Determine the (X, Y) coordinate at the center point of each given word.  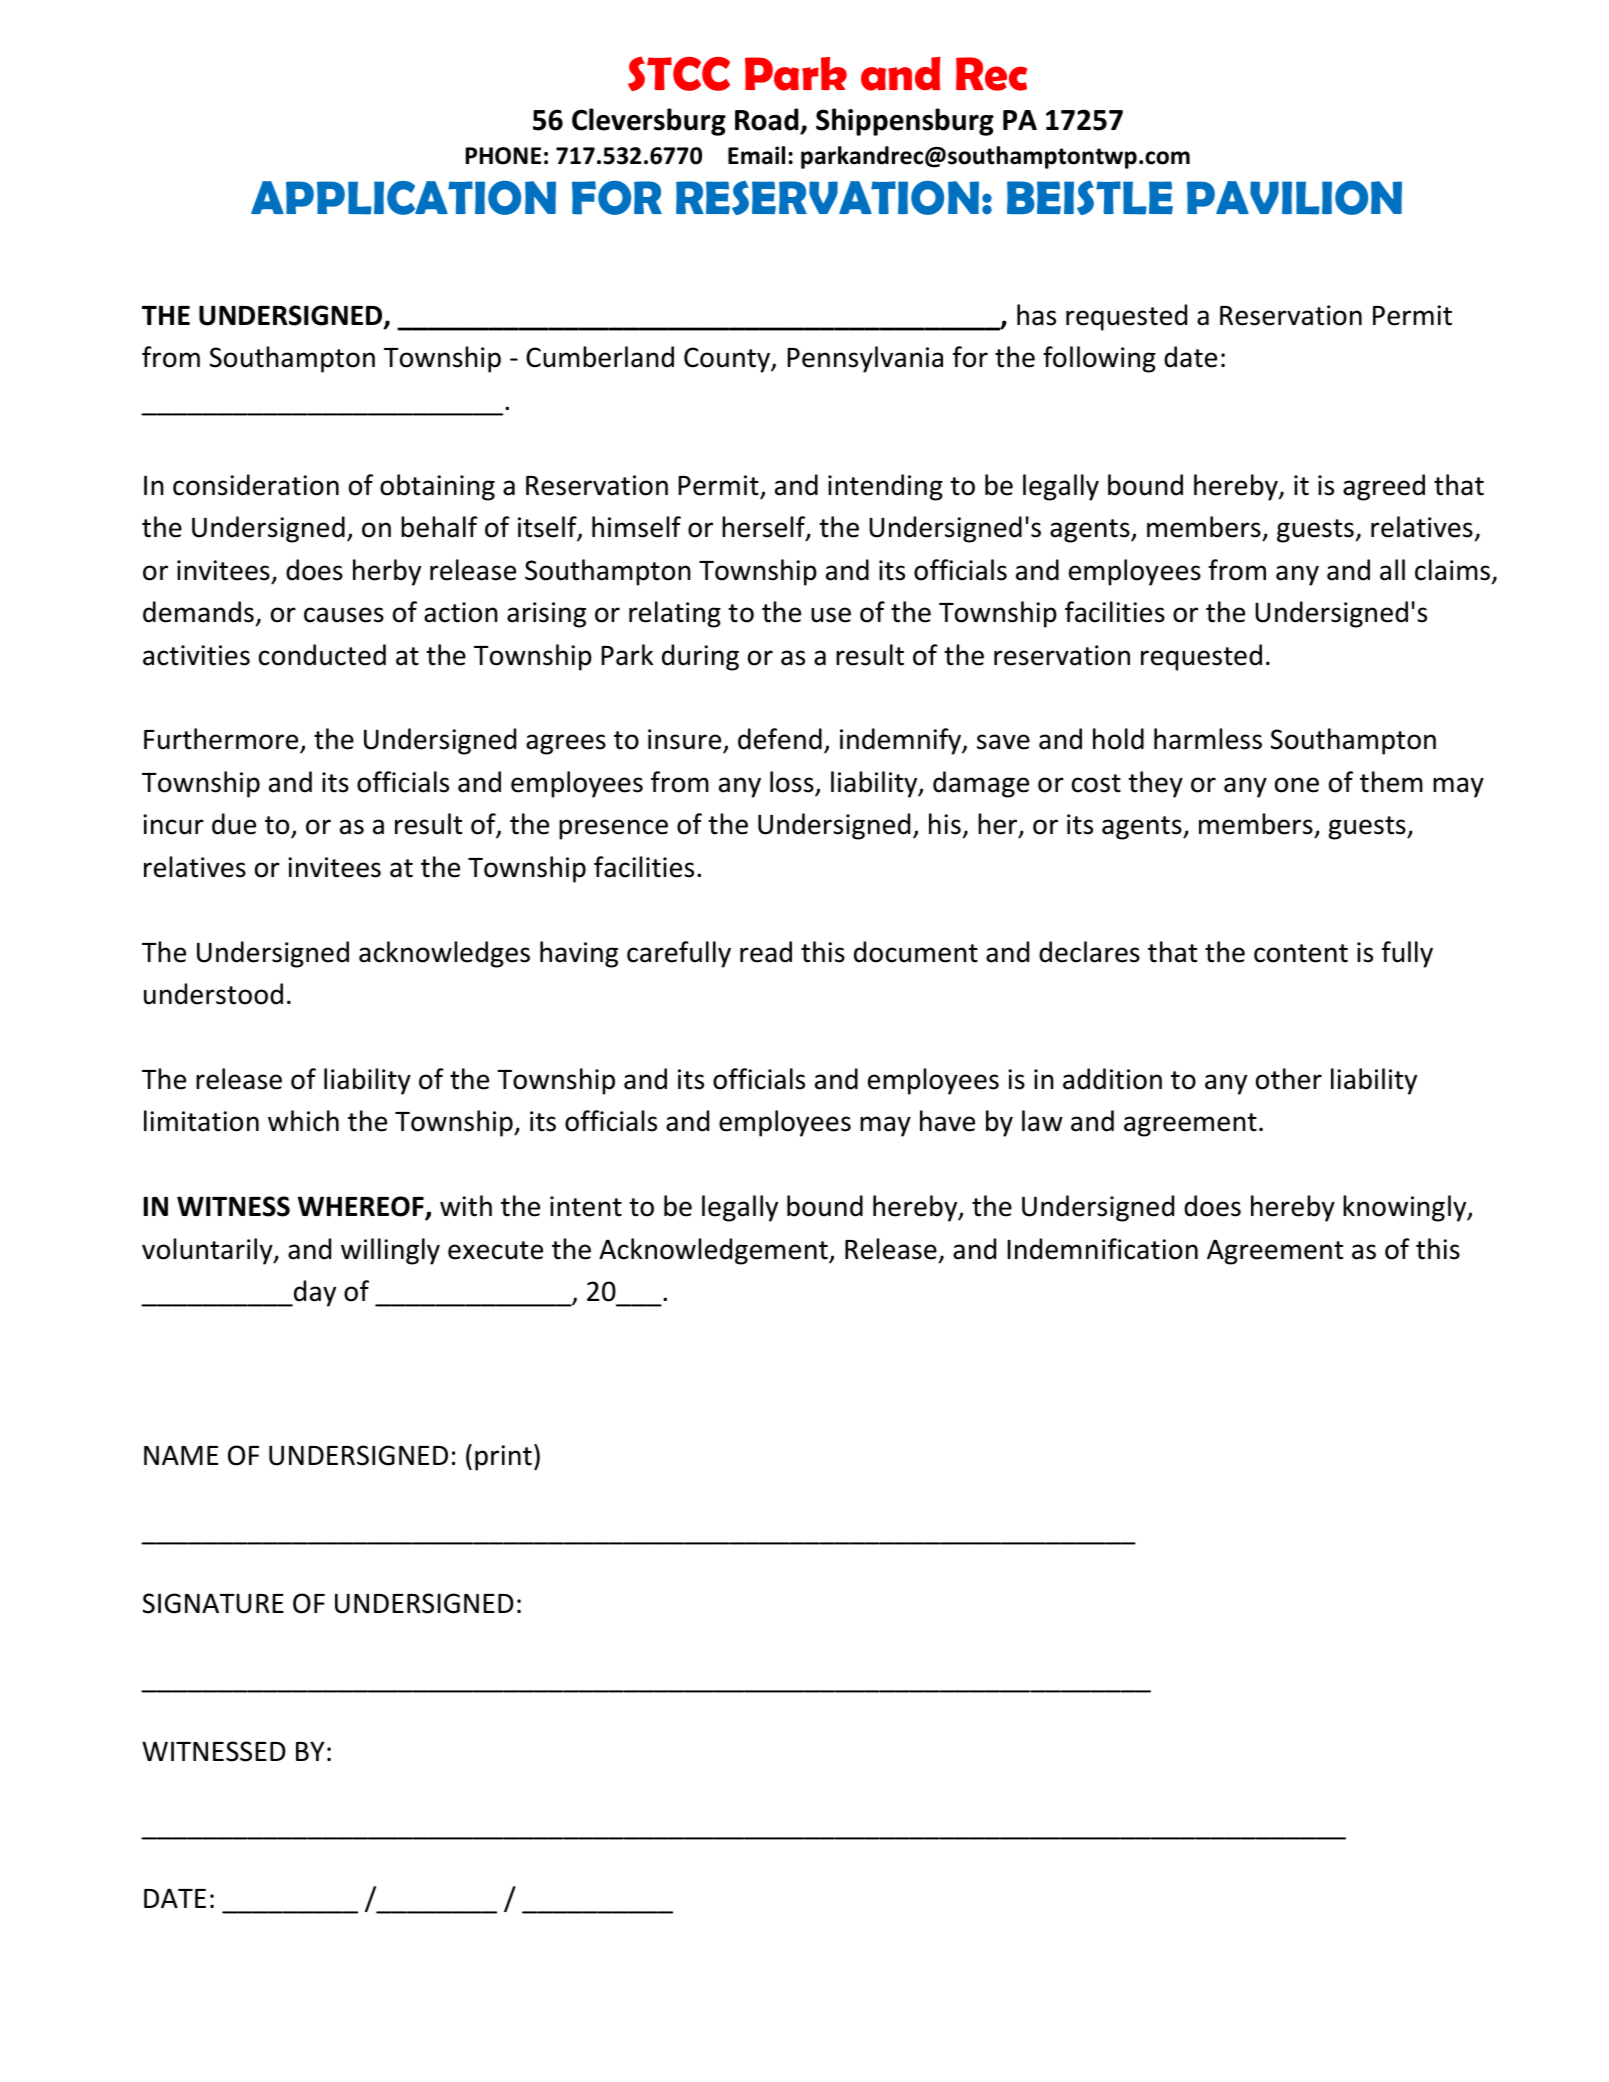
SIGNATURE (213, 1603)
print (503, 1458)
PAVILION (1294, 198)
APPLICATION (403, 198)
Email (756, 155)
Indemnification (1102, 1249)
